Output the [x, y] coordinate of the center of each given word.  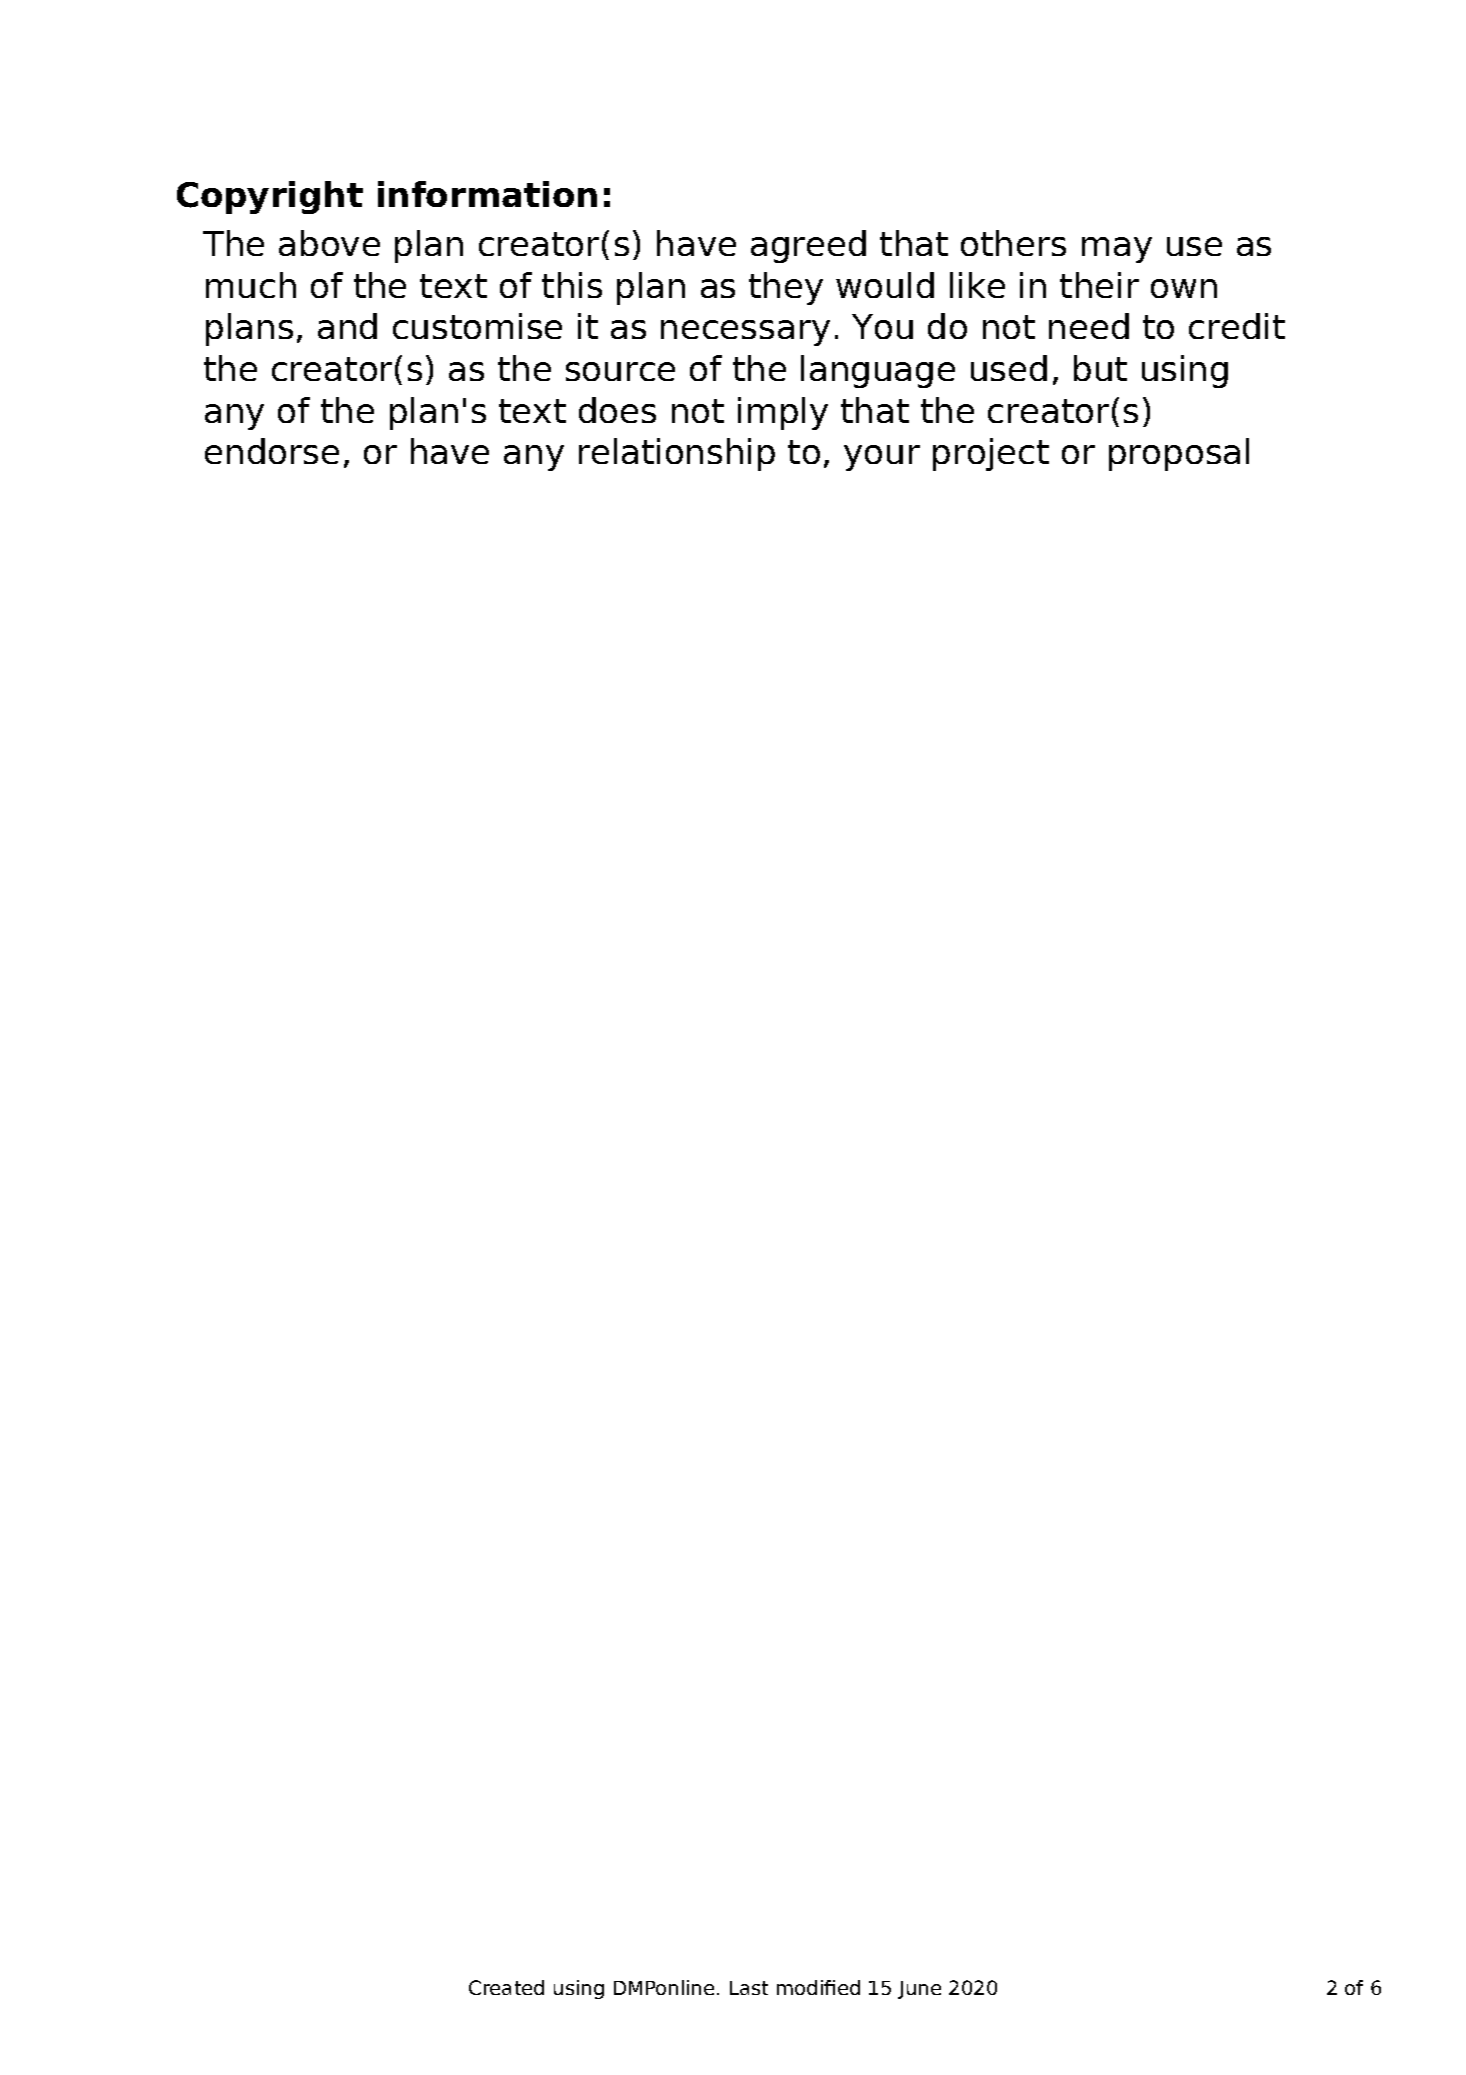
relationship [677, 454]
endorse [272, 451]
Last [749, 1988]
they [786, 288]
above [329, 243]
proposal [1179, 454]
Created [506, 1987]
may [1117, 250]
